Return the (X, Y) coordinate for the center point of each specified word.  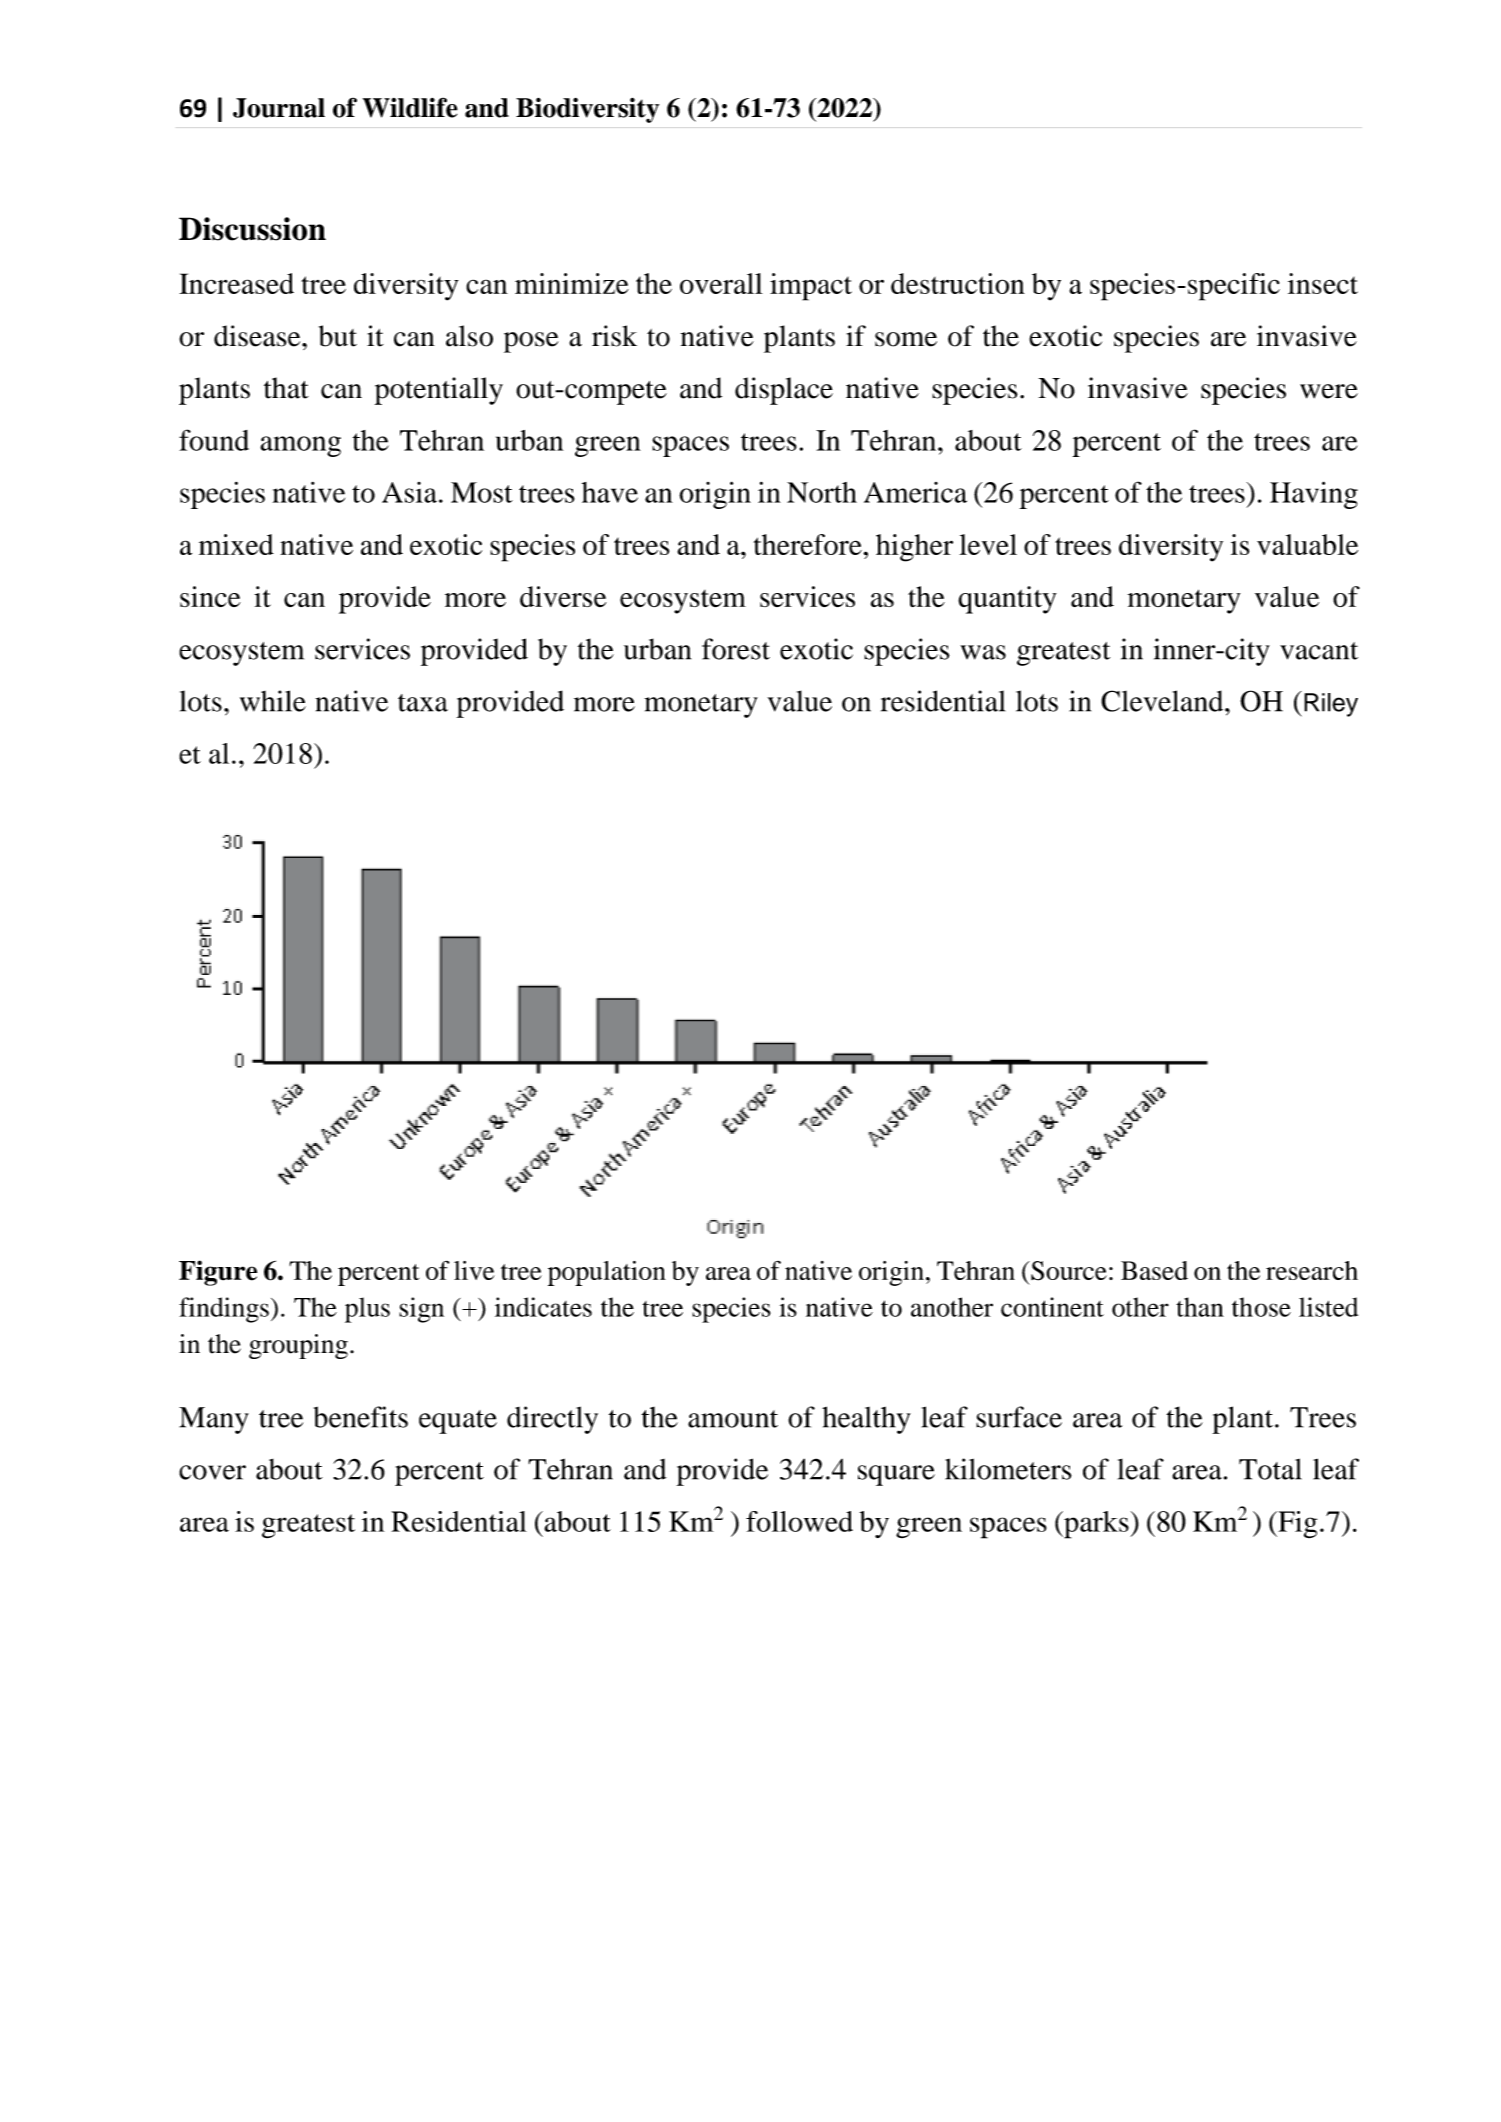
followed (799, 1521)
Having (1314, 495)
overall (721, 283)
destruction (958, 283)
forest (736, 649)
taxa (423, 703)
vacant (1319, 651)
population (607, 1273)
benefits (361, 1417)
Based (1154, 1270)
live (474, 1270)
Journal (279, 108)
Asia (409, 492)
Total (1270, 1469)
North (822, 492)
